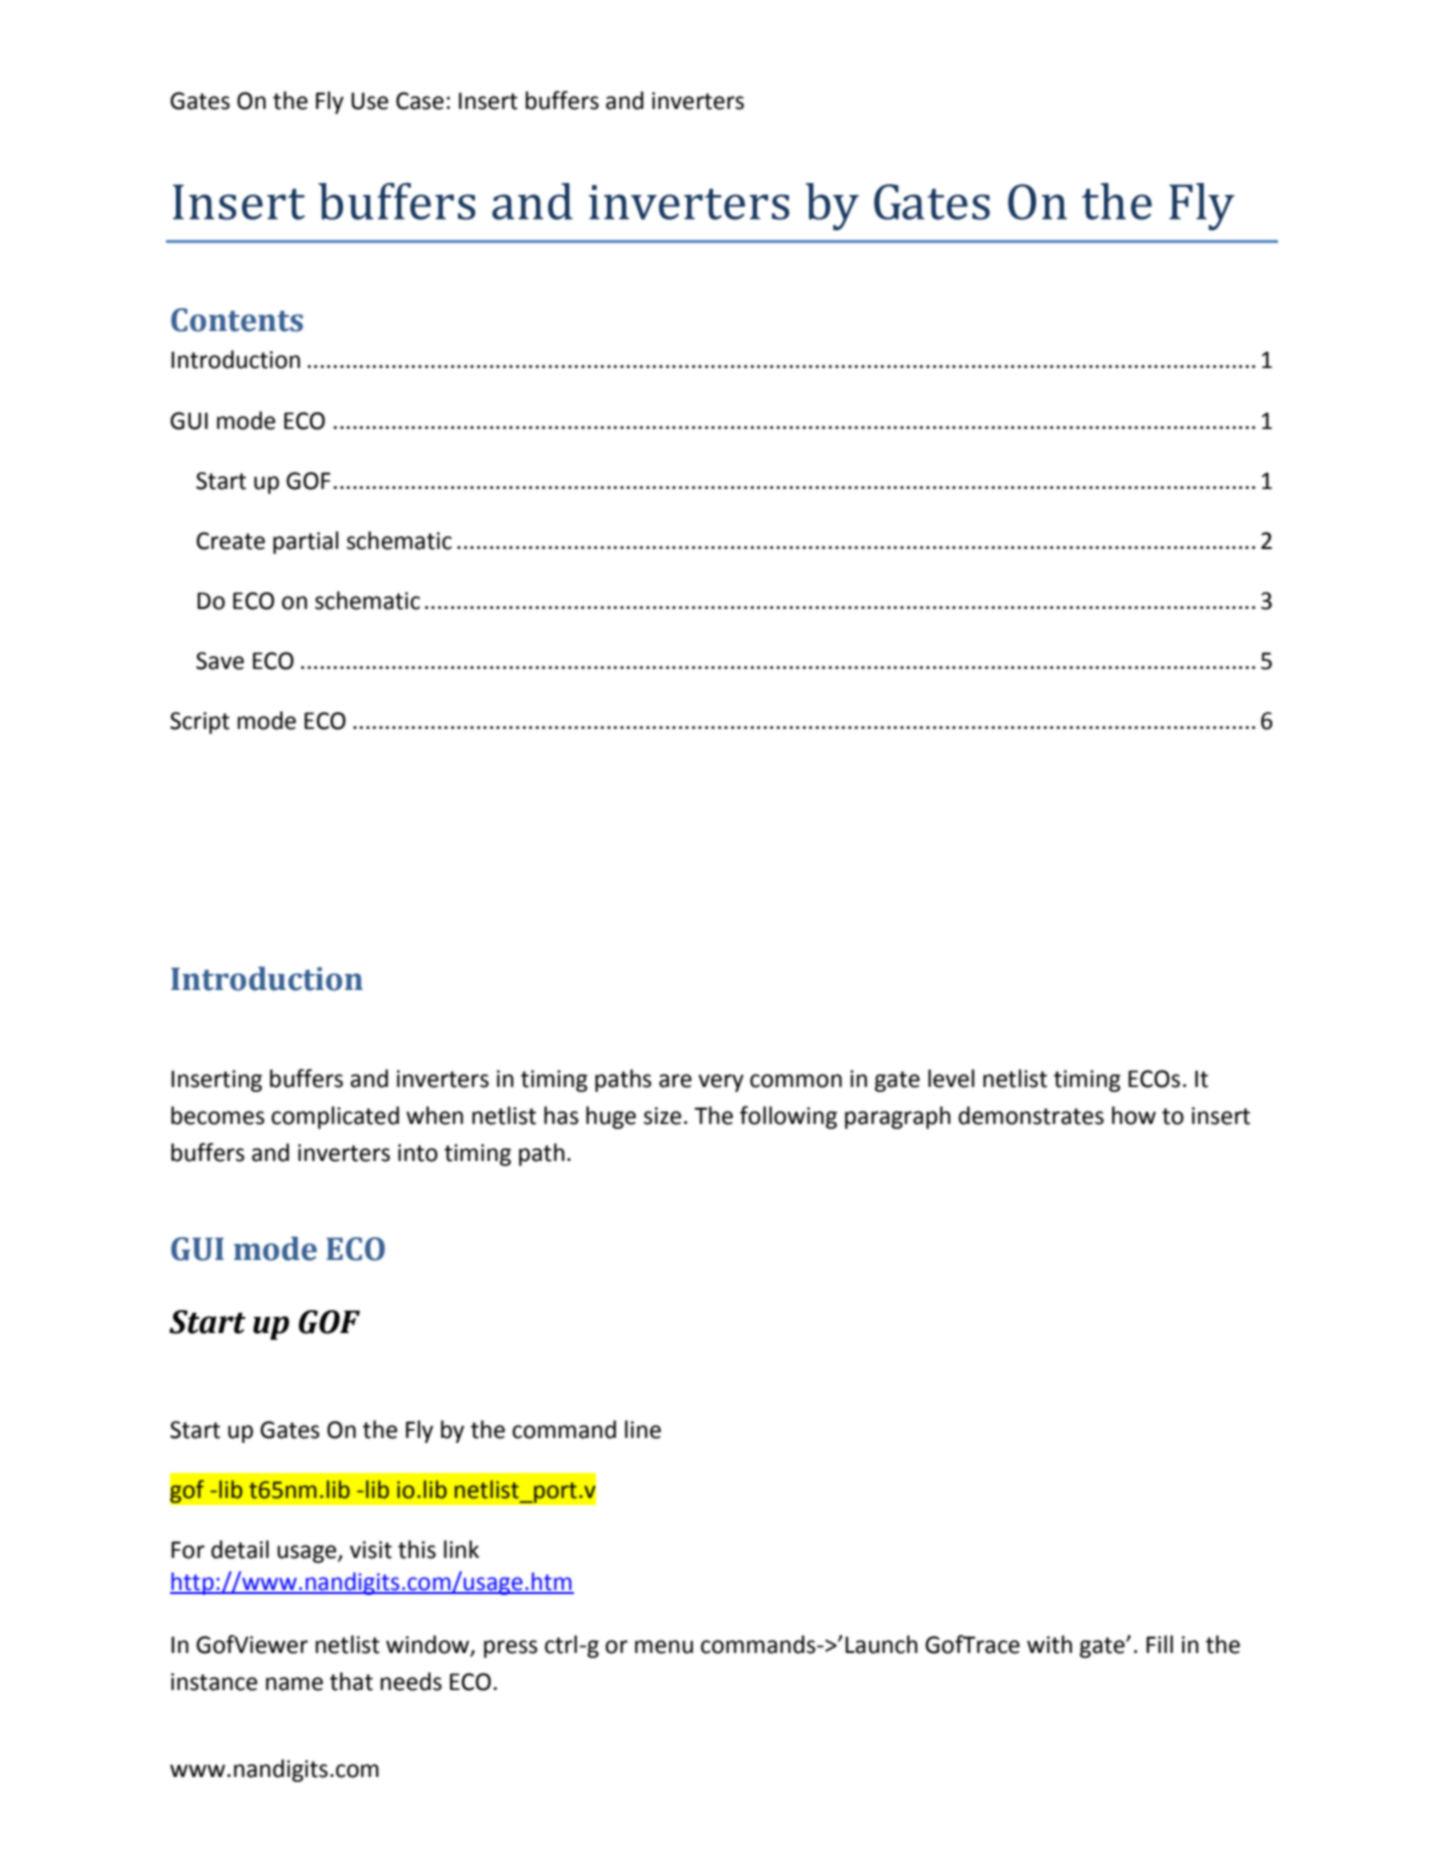 The image size is (1444, 1869). I want to click on partial, so click(305, 542).
